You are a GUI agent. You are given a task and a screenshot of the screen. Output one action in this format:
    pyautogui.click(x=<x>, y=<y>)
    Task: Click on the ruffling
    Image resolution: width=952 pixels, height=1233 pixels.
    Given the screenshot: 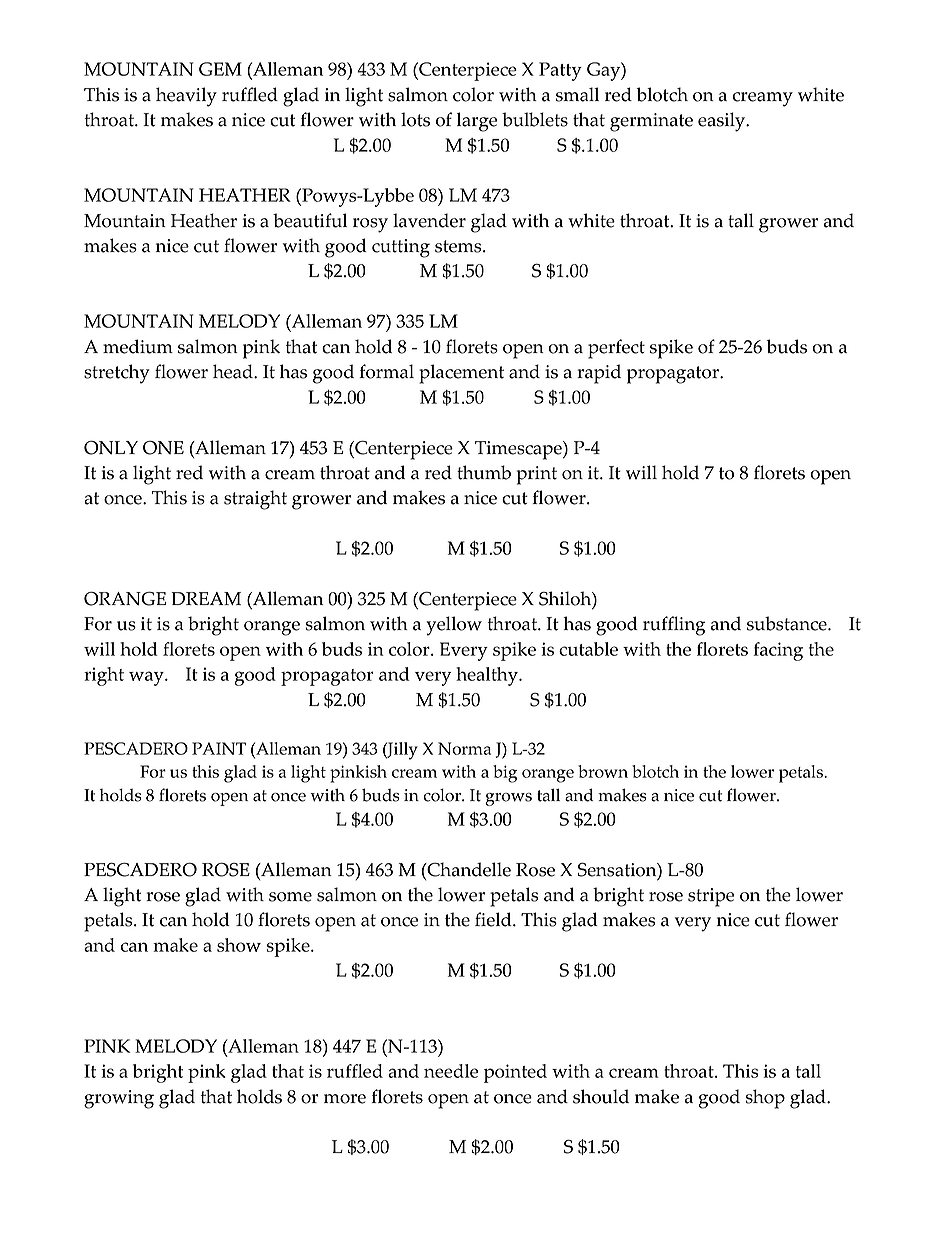 What is the action you would take?
    pyautogui.click(x=674, y=626)
